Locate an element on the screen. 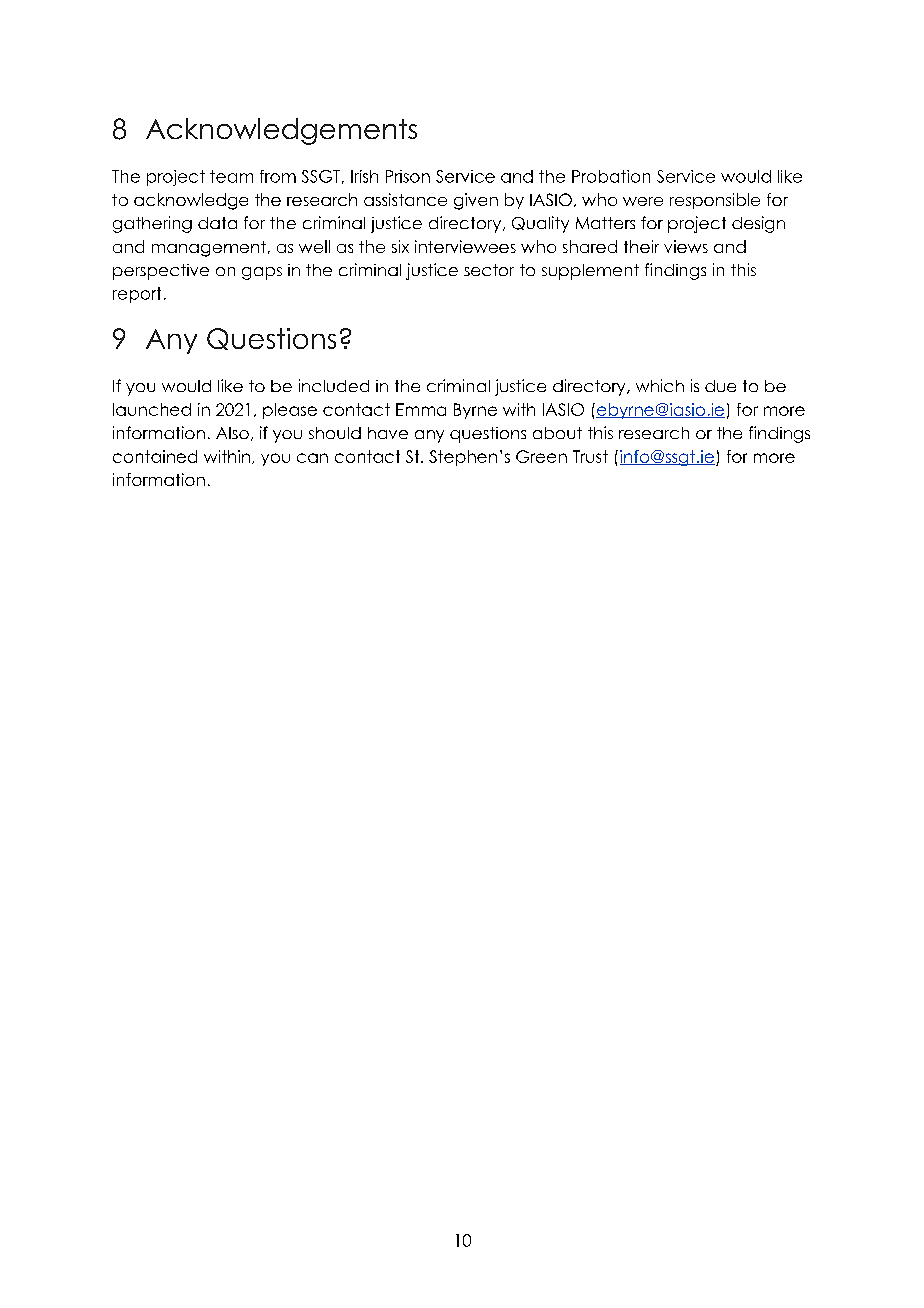 Image resolution: width=924 pixels, height=1308 pixels. responsible is located at coordinates (715, 201).
